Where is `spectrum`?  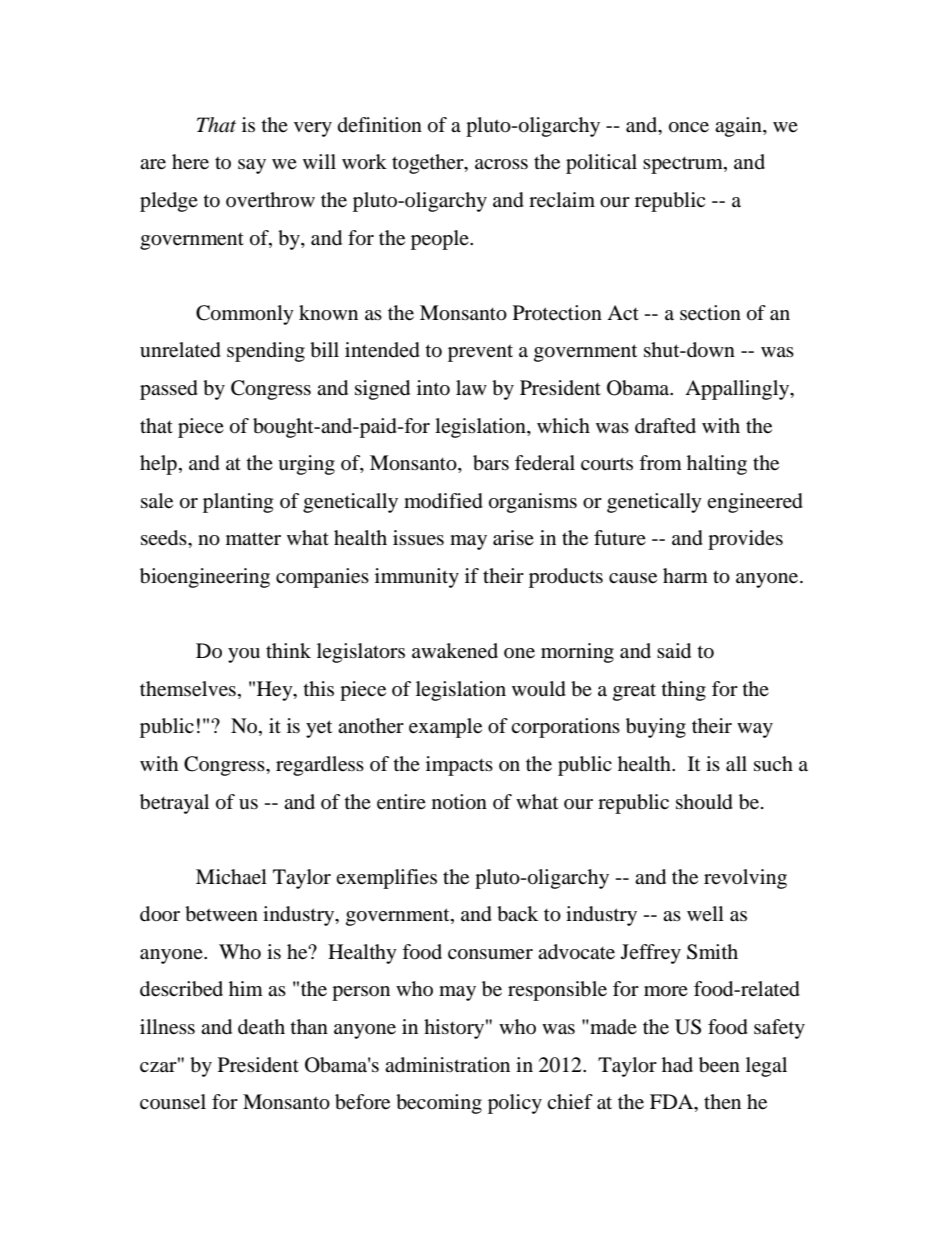 spectrum is located at coordinates (684, 165).
